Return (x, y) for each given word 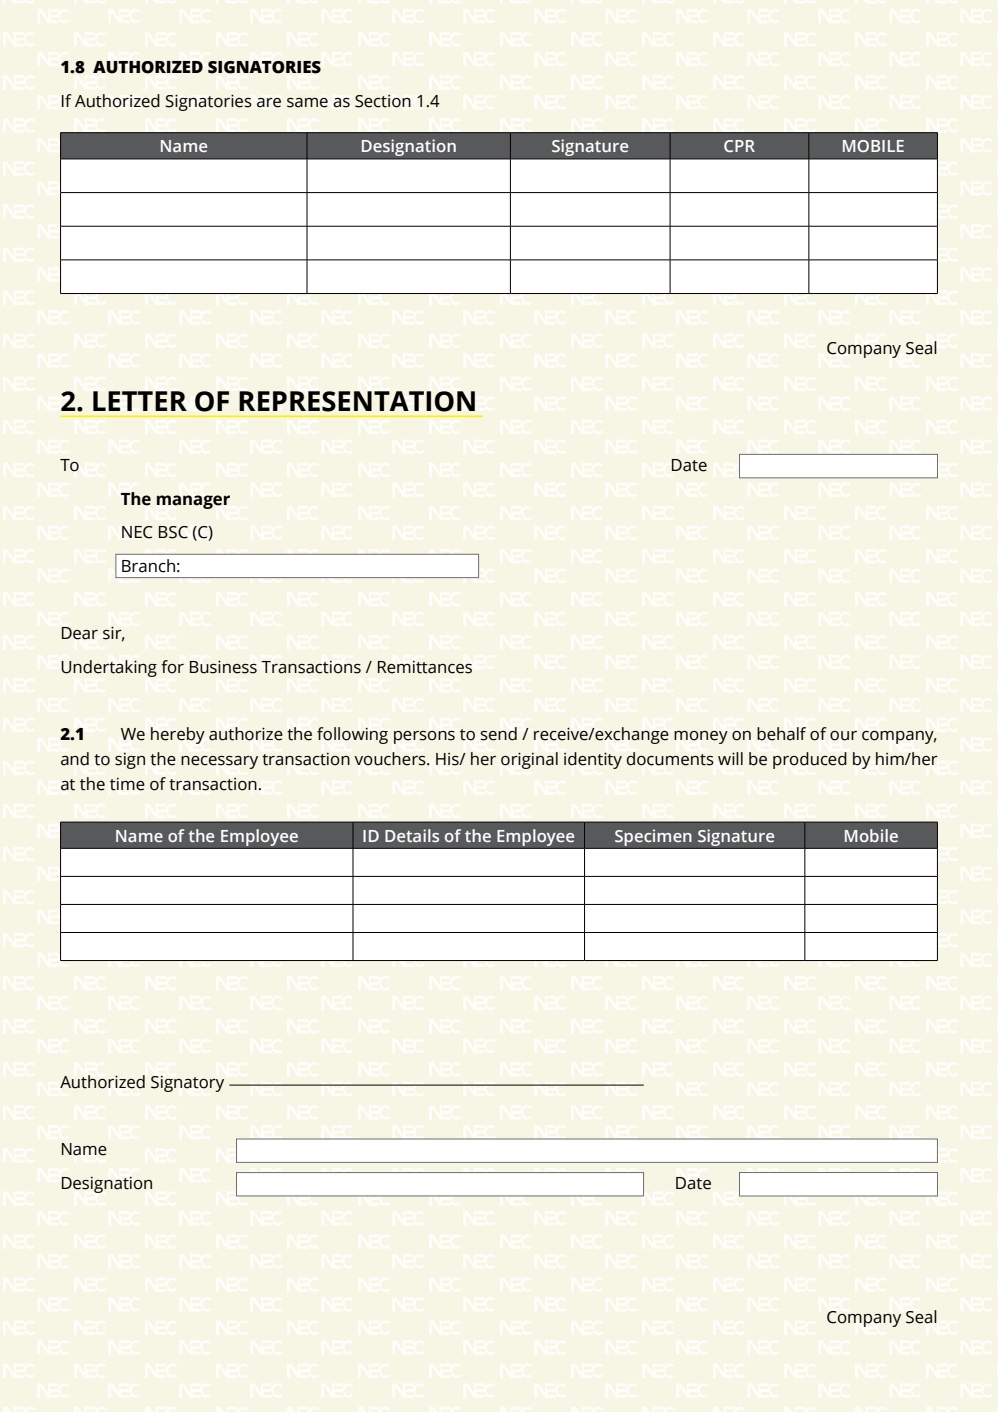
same (307, 103)
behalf (781, 734)
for (172, 667)
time (127, 784)
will (730, 758)
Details (412, 835)
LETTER (140, 401)
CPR (739, 146)
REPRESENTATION (357, 401)
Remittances (425, 667)
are (269, 103)
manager (193, 502)
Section (383, 101)
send (498, 734)
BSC (173, 532)
